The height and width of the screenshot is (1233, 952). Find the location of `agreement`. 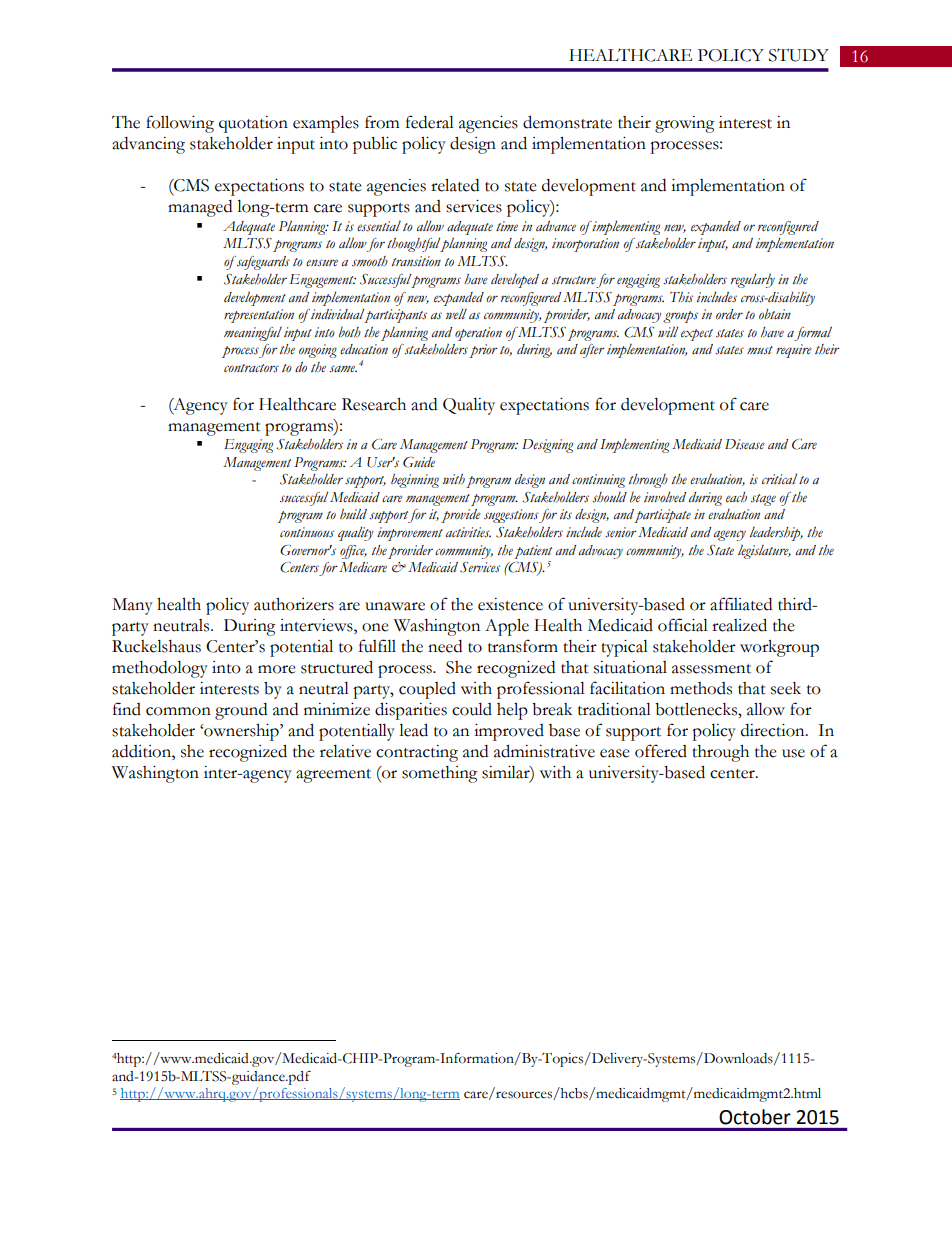

agreement is located at coordinates (333, 776).
